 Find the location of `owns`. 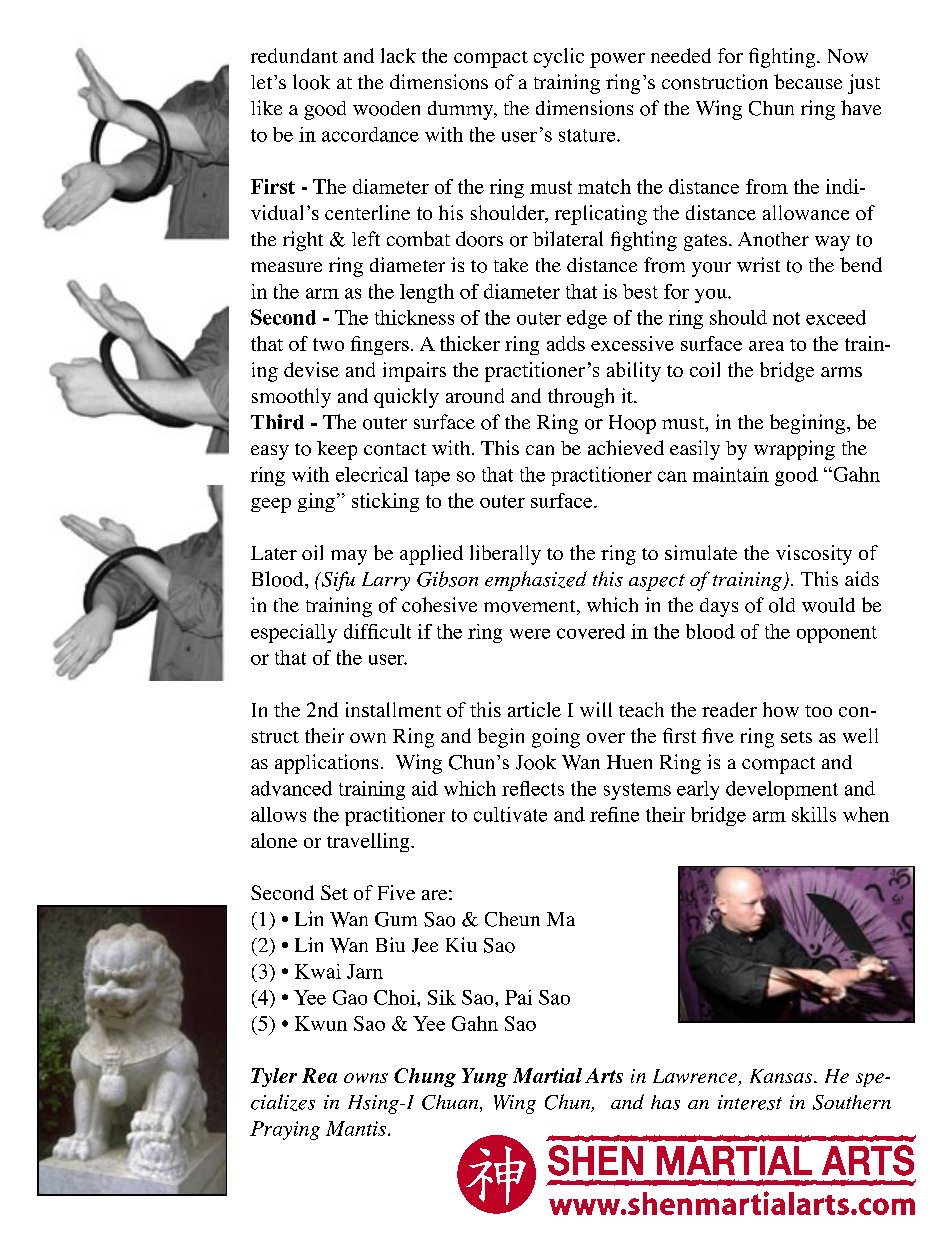

owns is located at coordinates (366, 1078).
